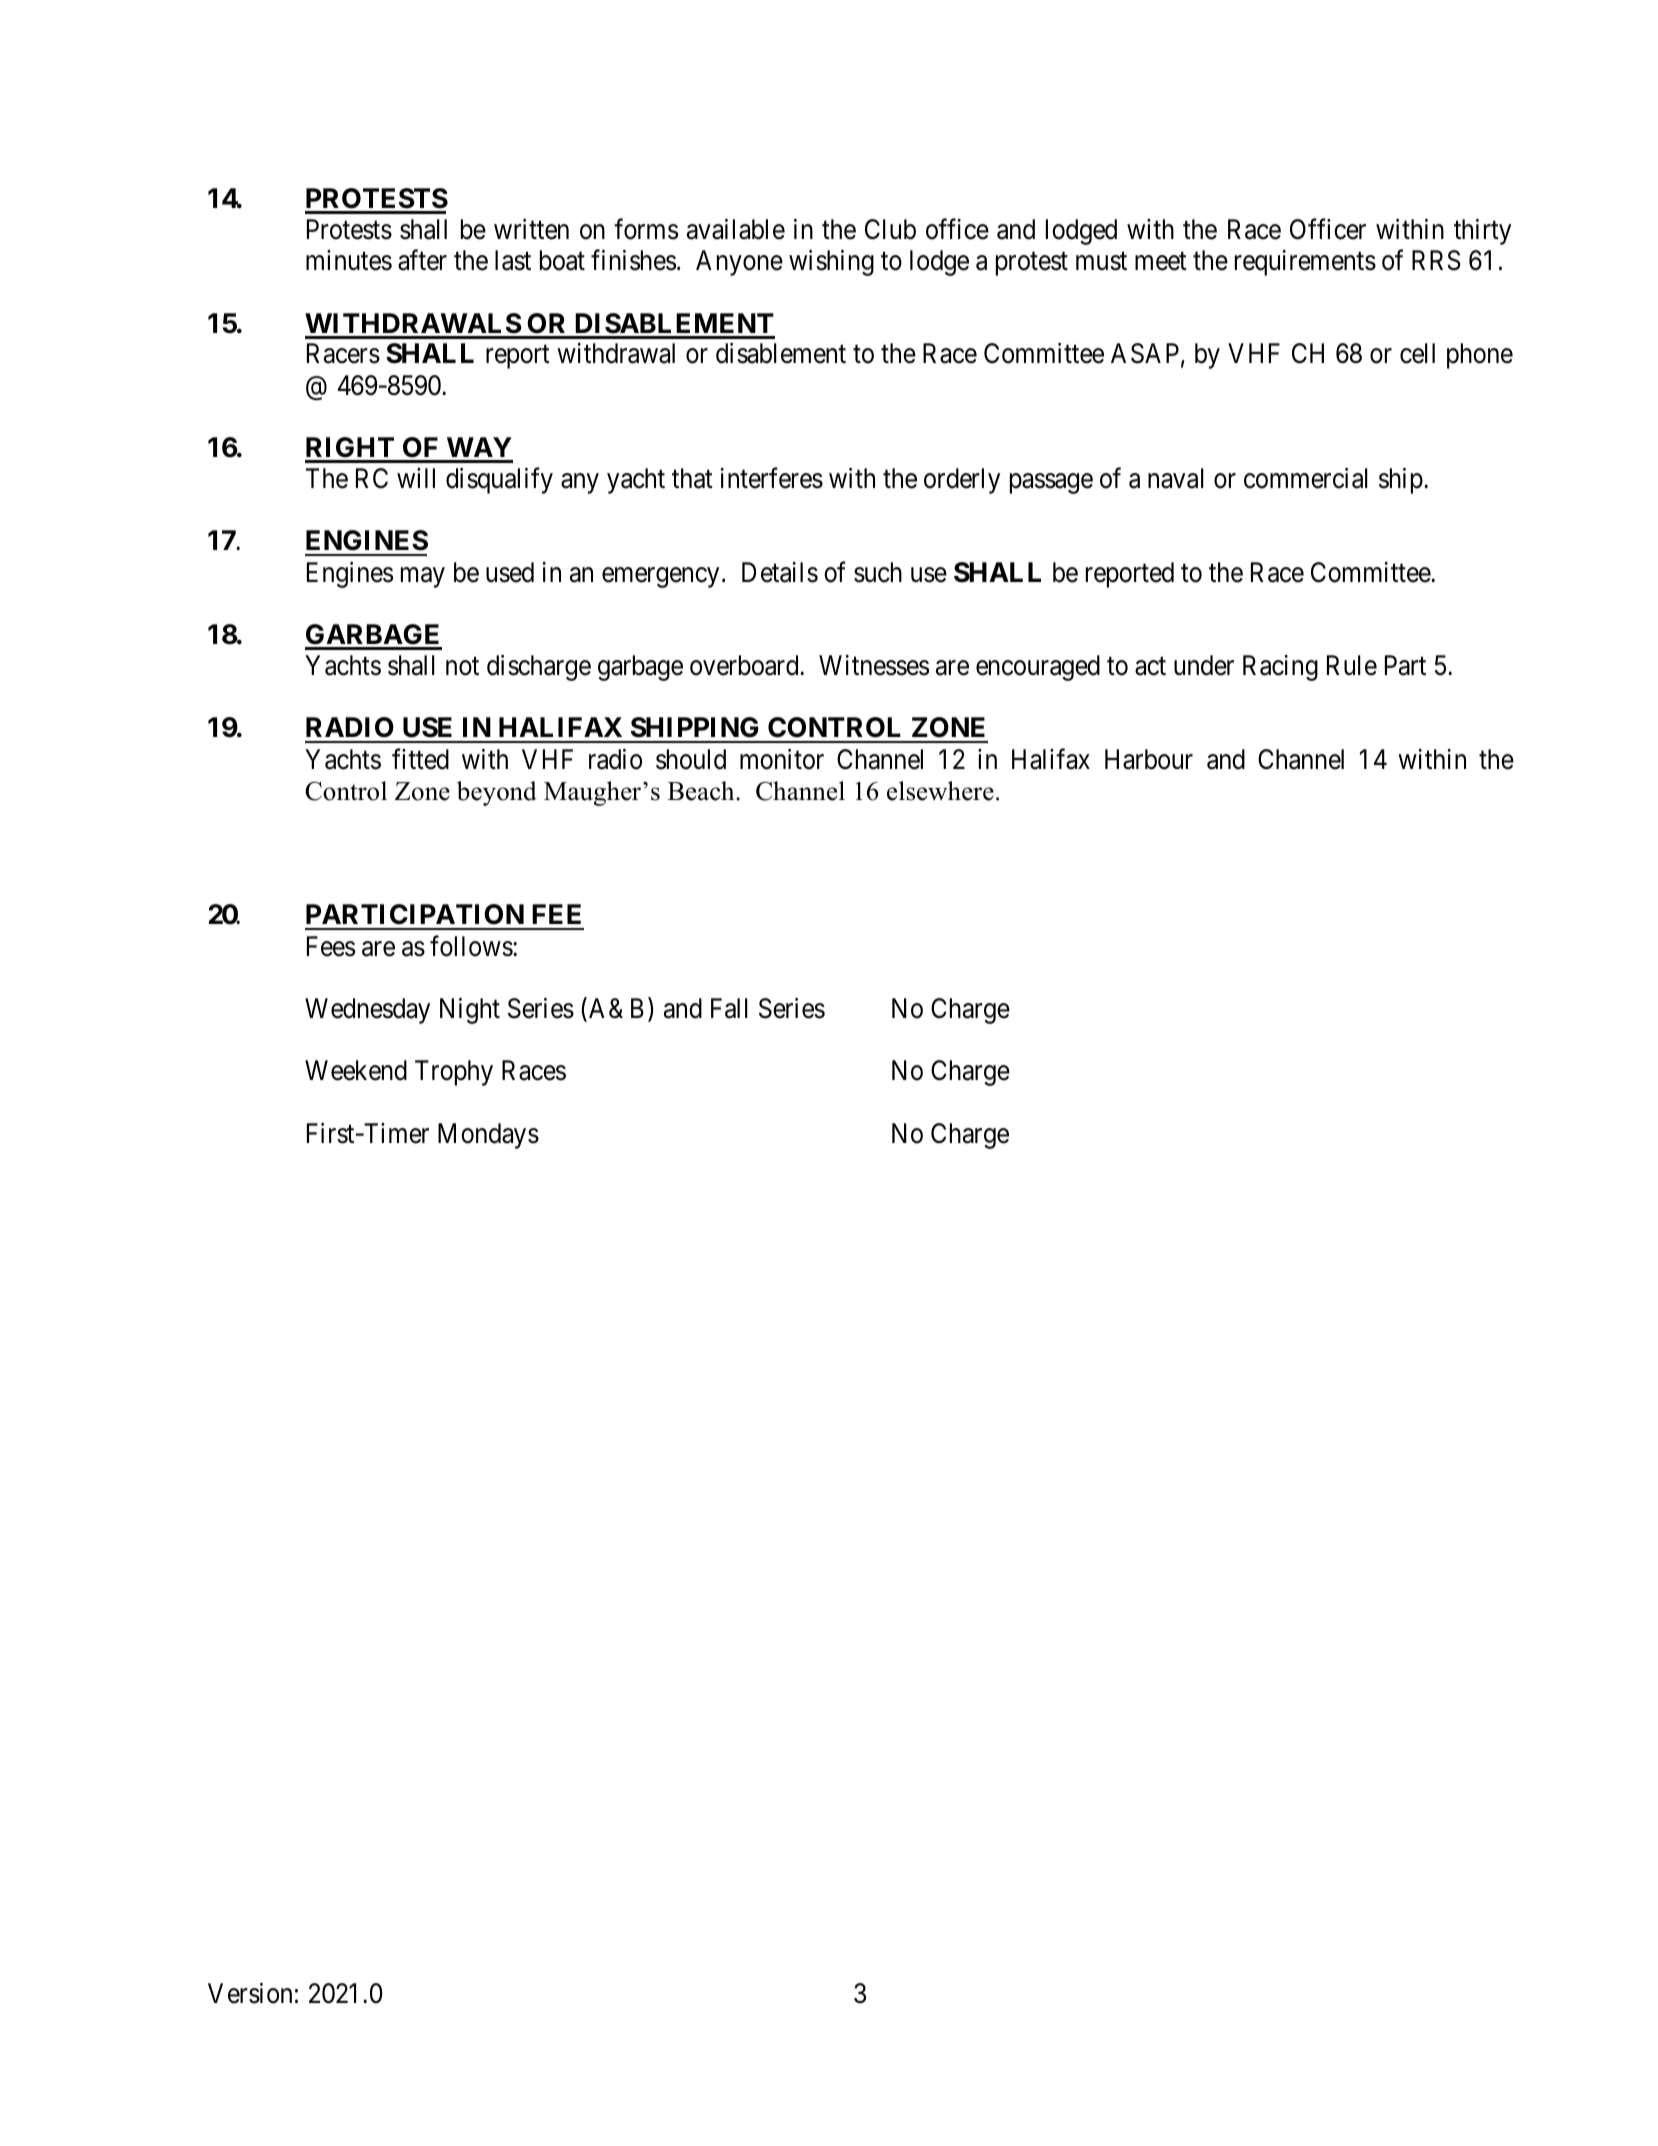  What do you see at coordinates (1149, 759) in the screenshot?
I see `Harbour` at bounding box center [1149, 759].
